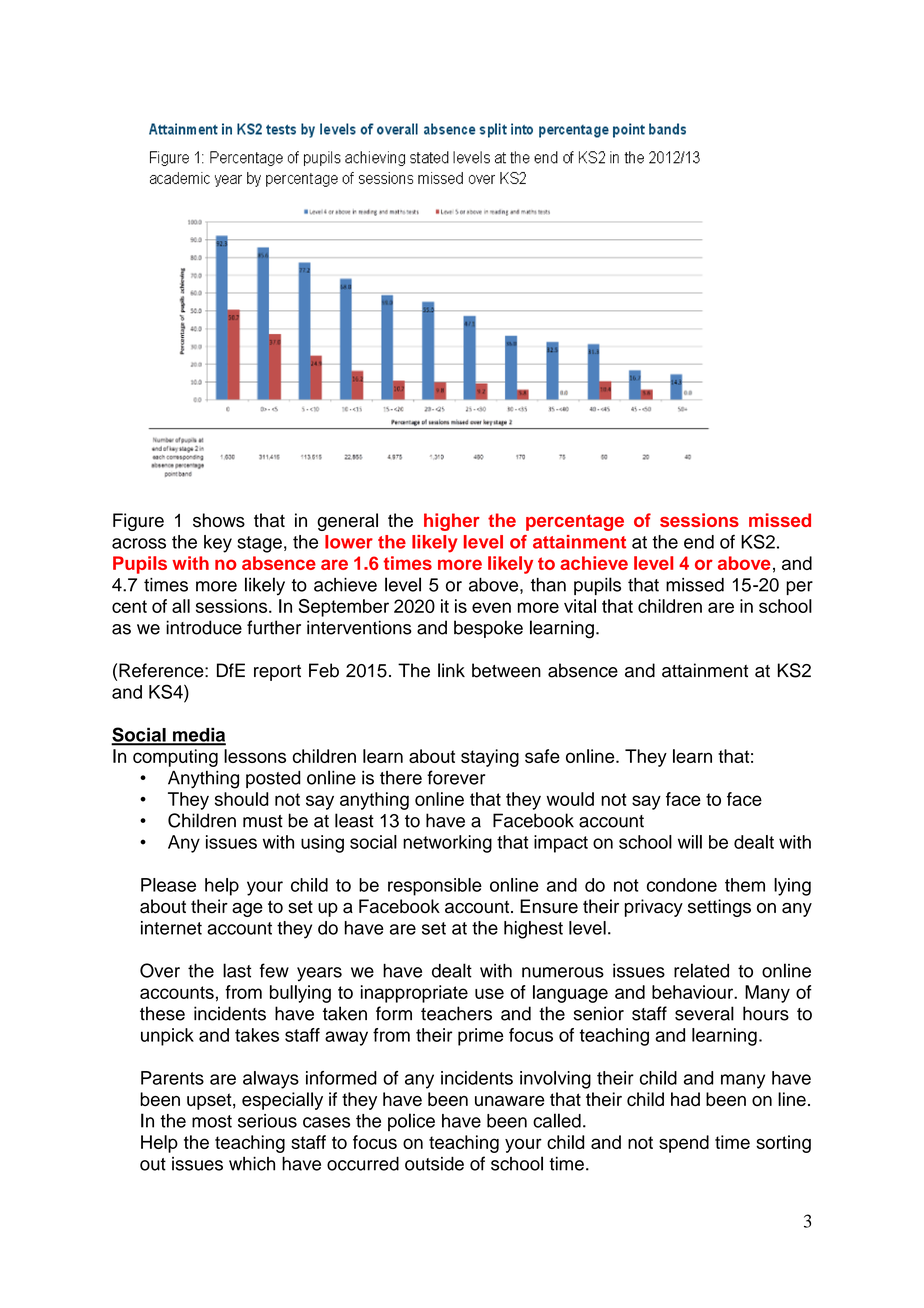 This page has height=1308, width=924. I want to click on will, so click(690, 842).
